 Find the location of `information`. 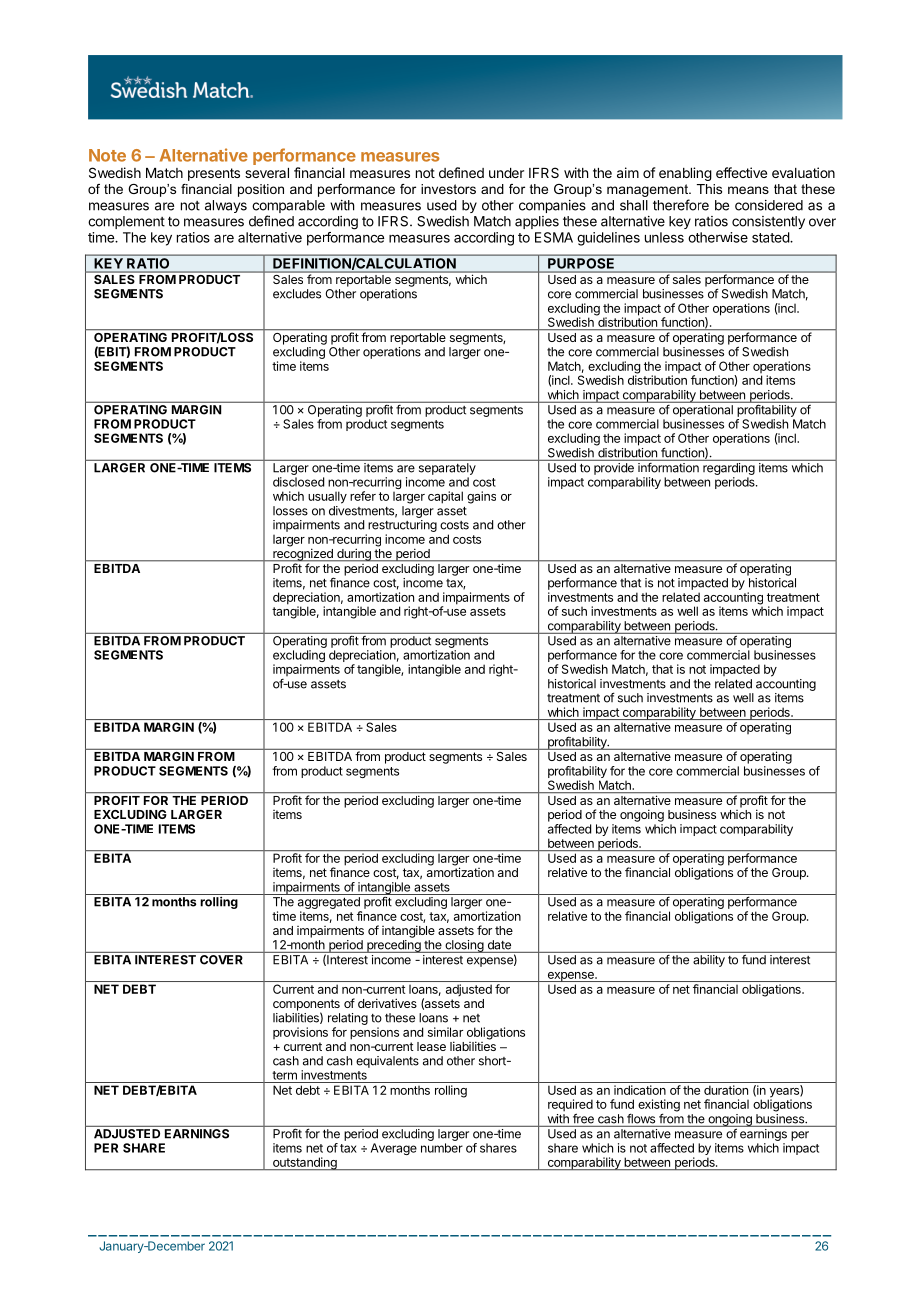

information is located at coordinates (668, 468).
